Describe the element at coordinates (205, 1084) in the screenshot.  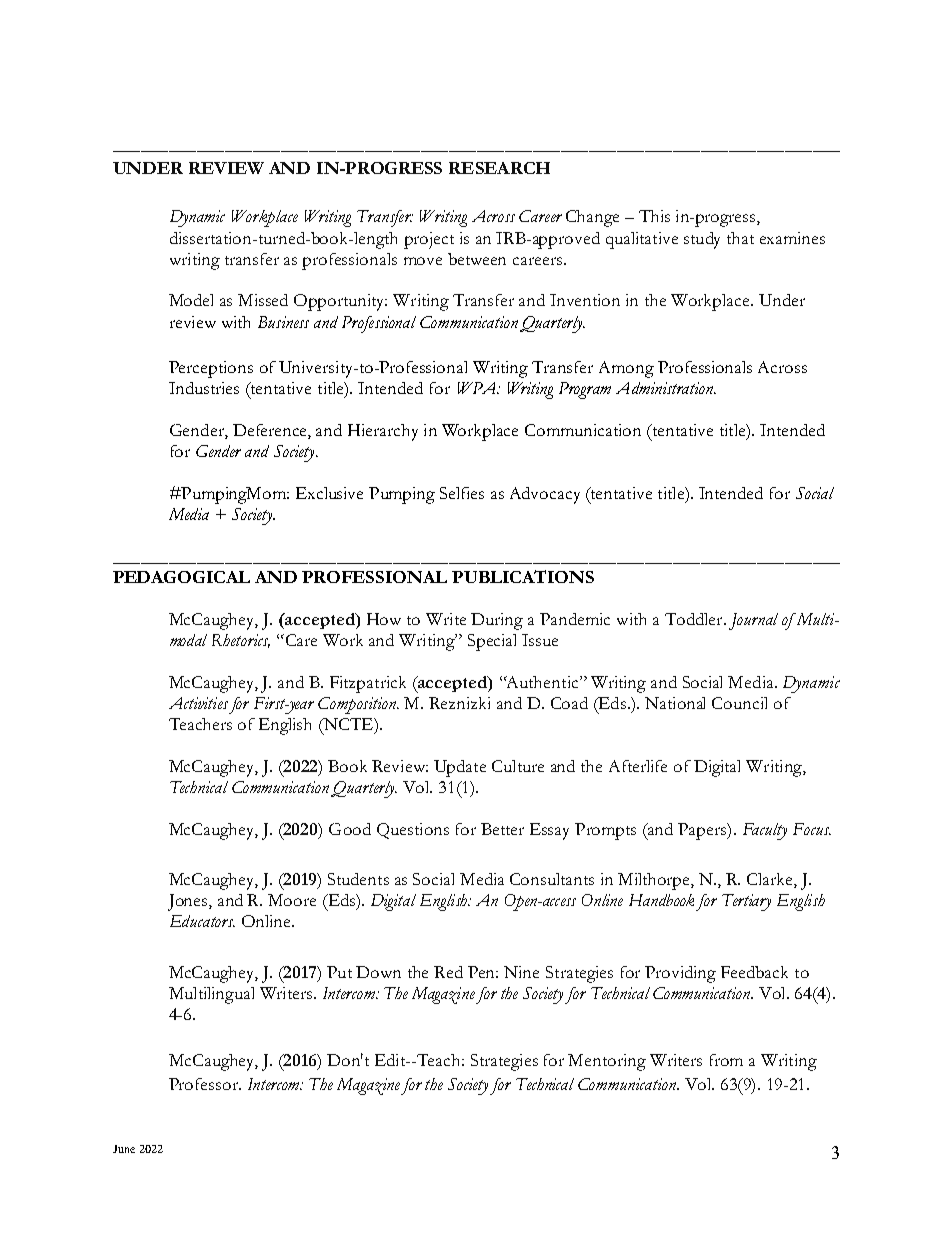
I see `Professor` at that location.
